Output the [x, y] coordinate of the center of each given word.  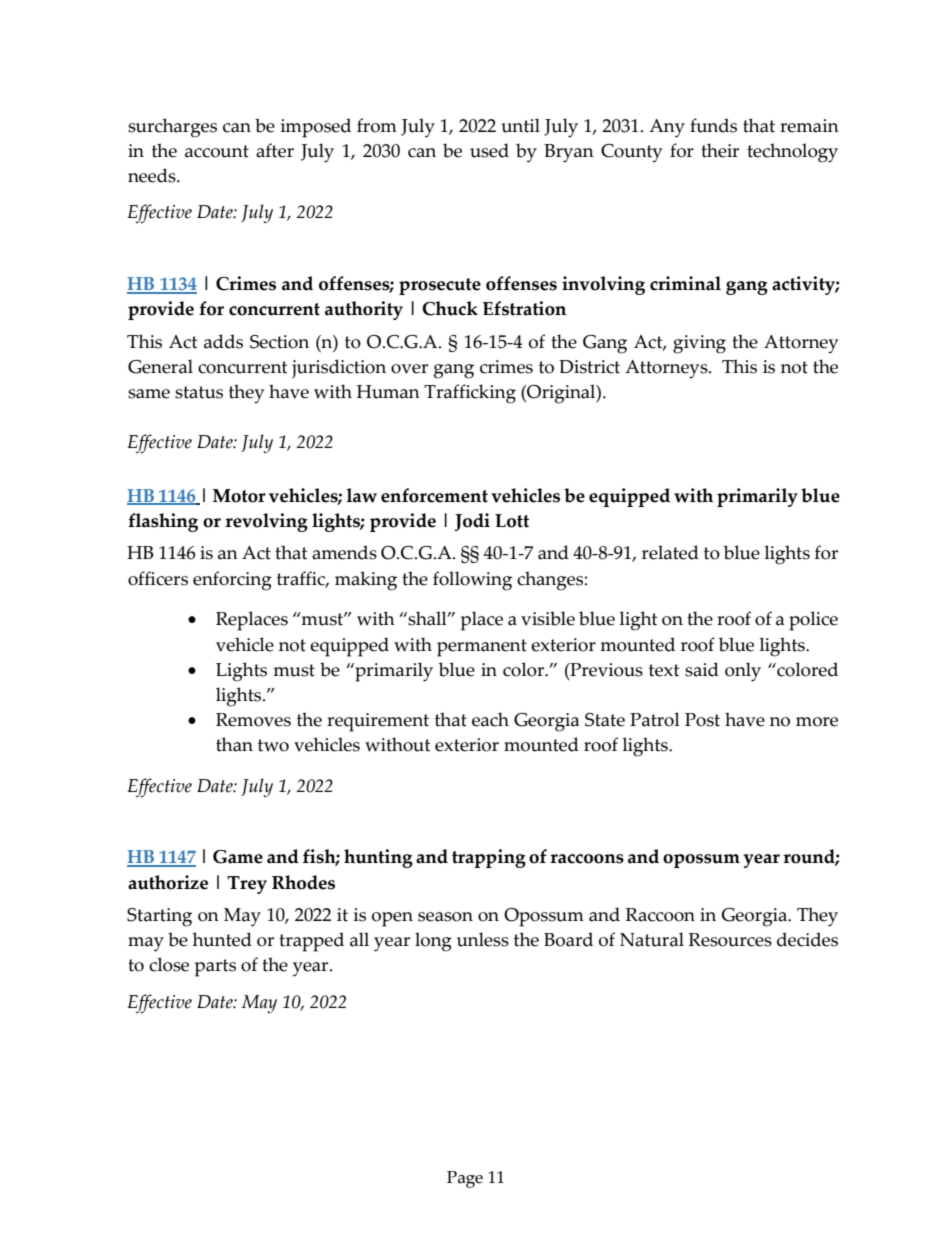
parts [215, 968]
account [217, 151]
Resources [730, 940]
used [489, 150]
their [720, 150]
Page [465, 1179]
